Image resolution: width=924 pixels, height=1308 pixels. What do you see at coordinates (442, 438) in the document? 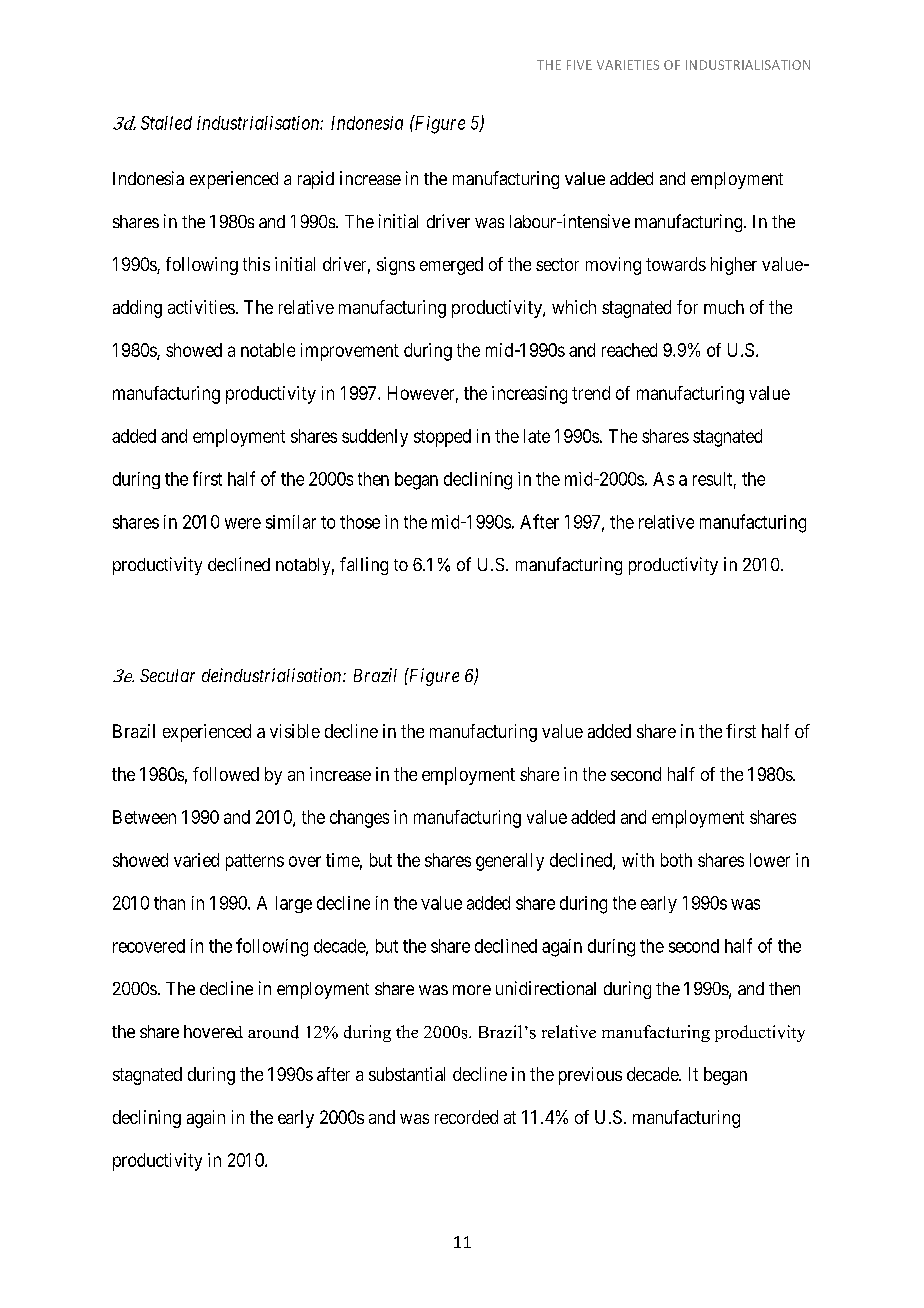
I see `stopped` at bounding box center [442, 438].
